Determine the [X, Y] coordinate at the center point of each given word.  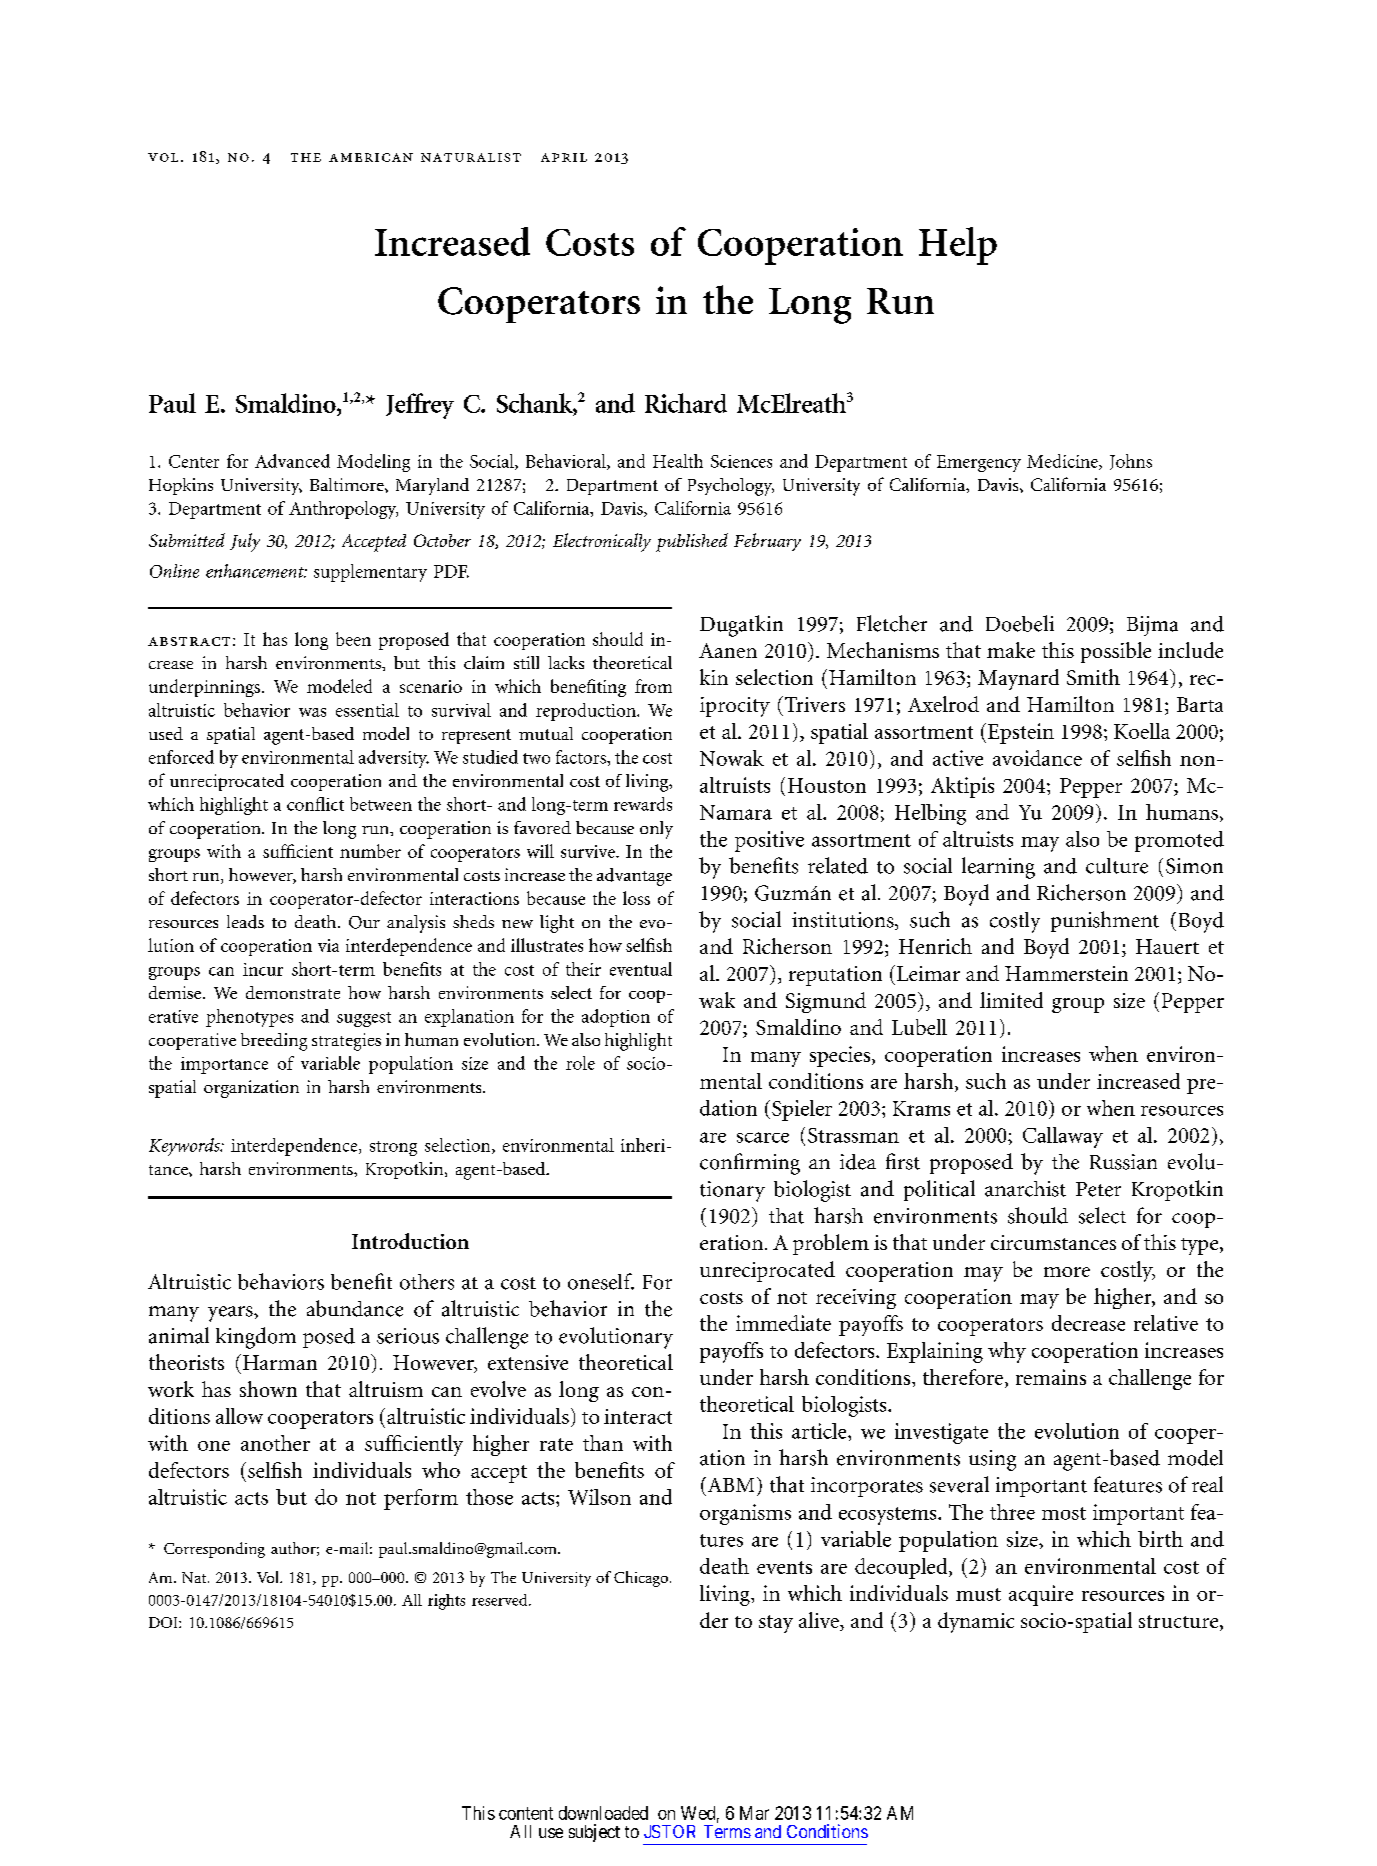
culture [1117, 866]
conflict [315, 804]
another [275, 1443]
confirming [750, 1164]
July [245, 542]
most [1064, 1513]
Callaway [1063, 1137]
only [656, 830]
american [371, 157]
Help [958, 246]
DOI [164, 1622]
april [564, 157]
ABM [729, 1484]
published [692, 542]
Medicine [1063, 462]
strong [393, 1148]
